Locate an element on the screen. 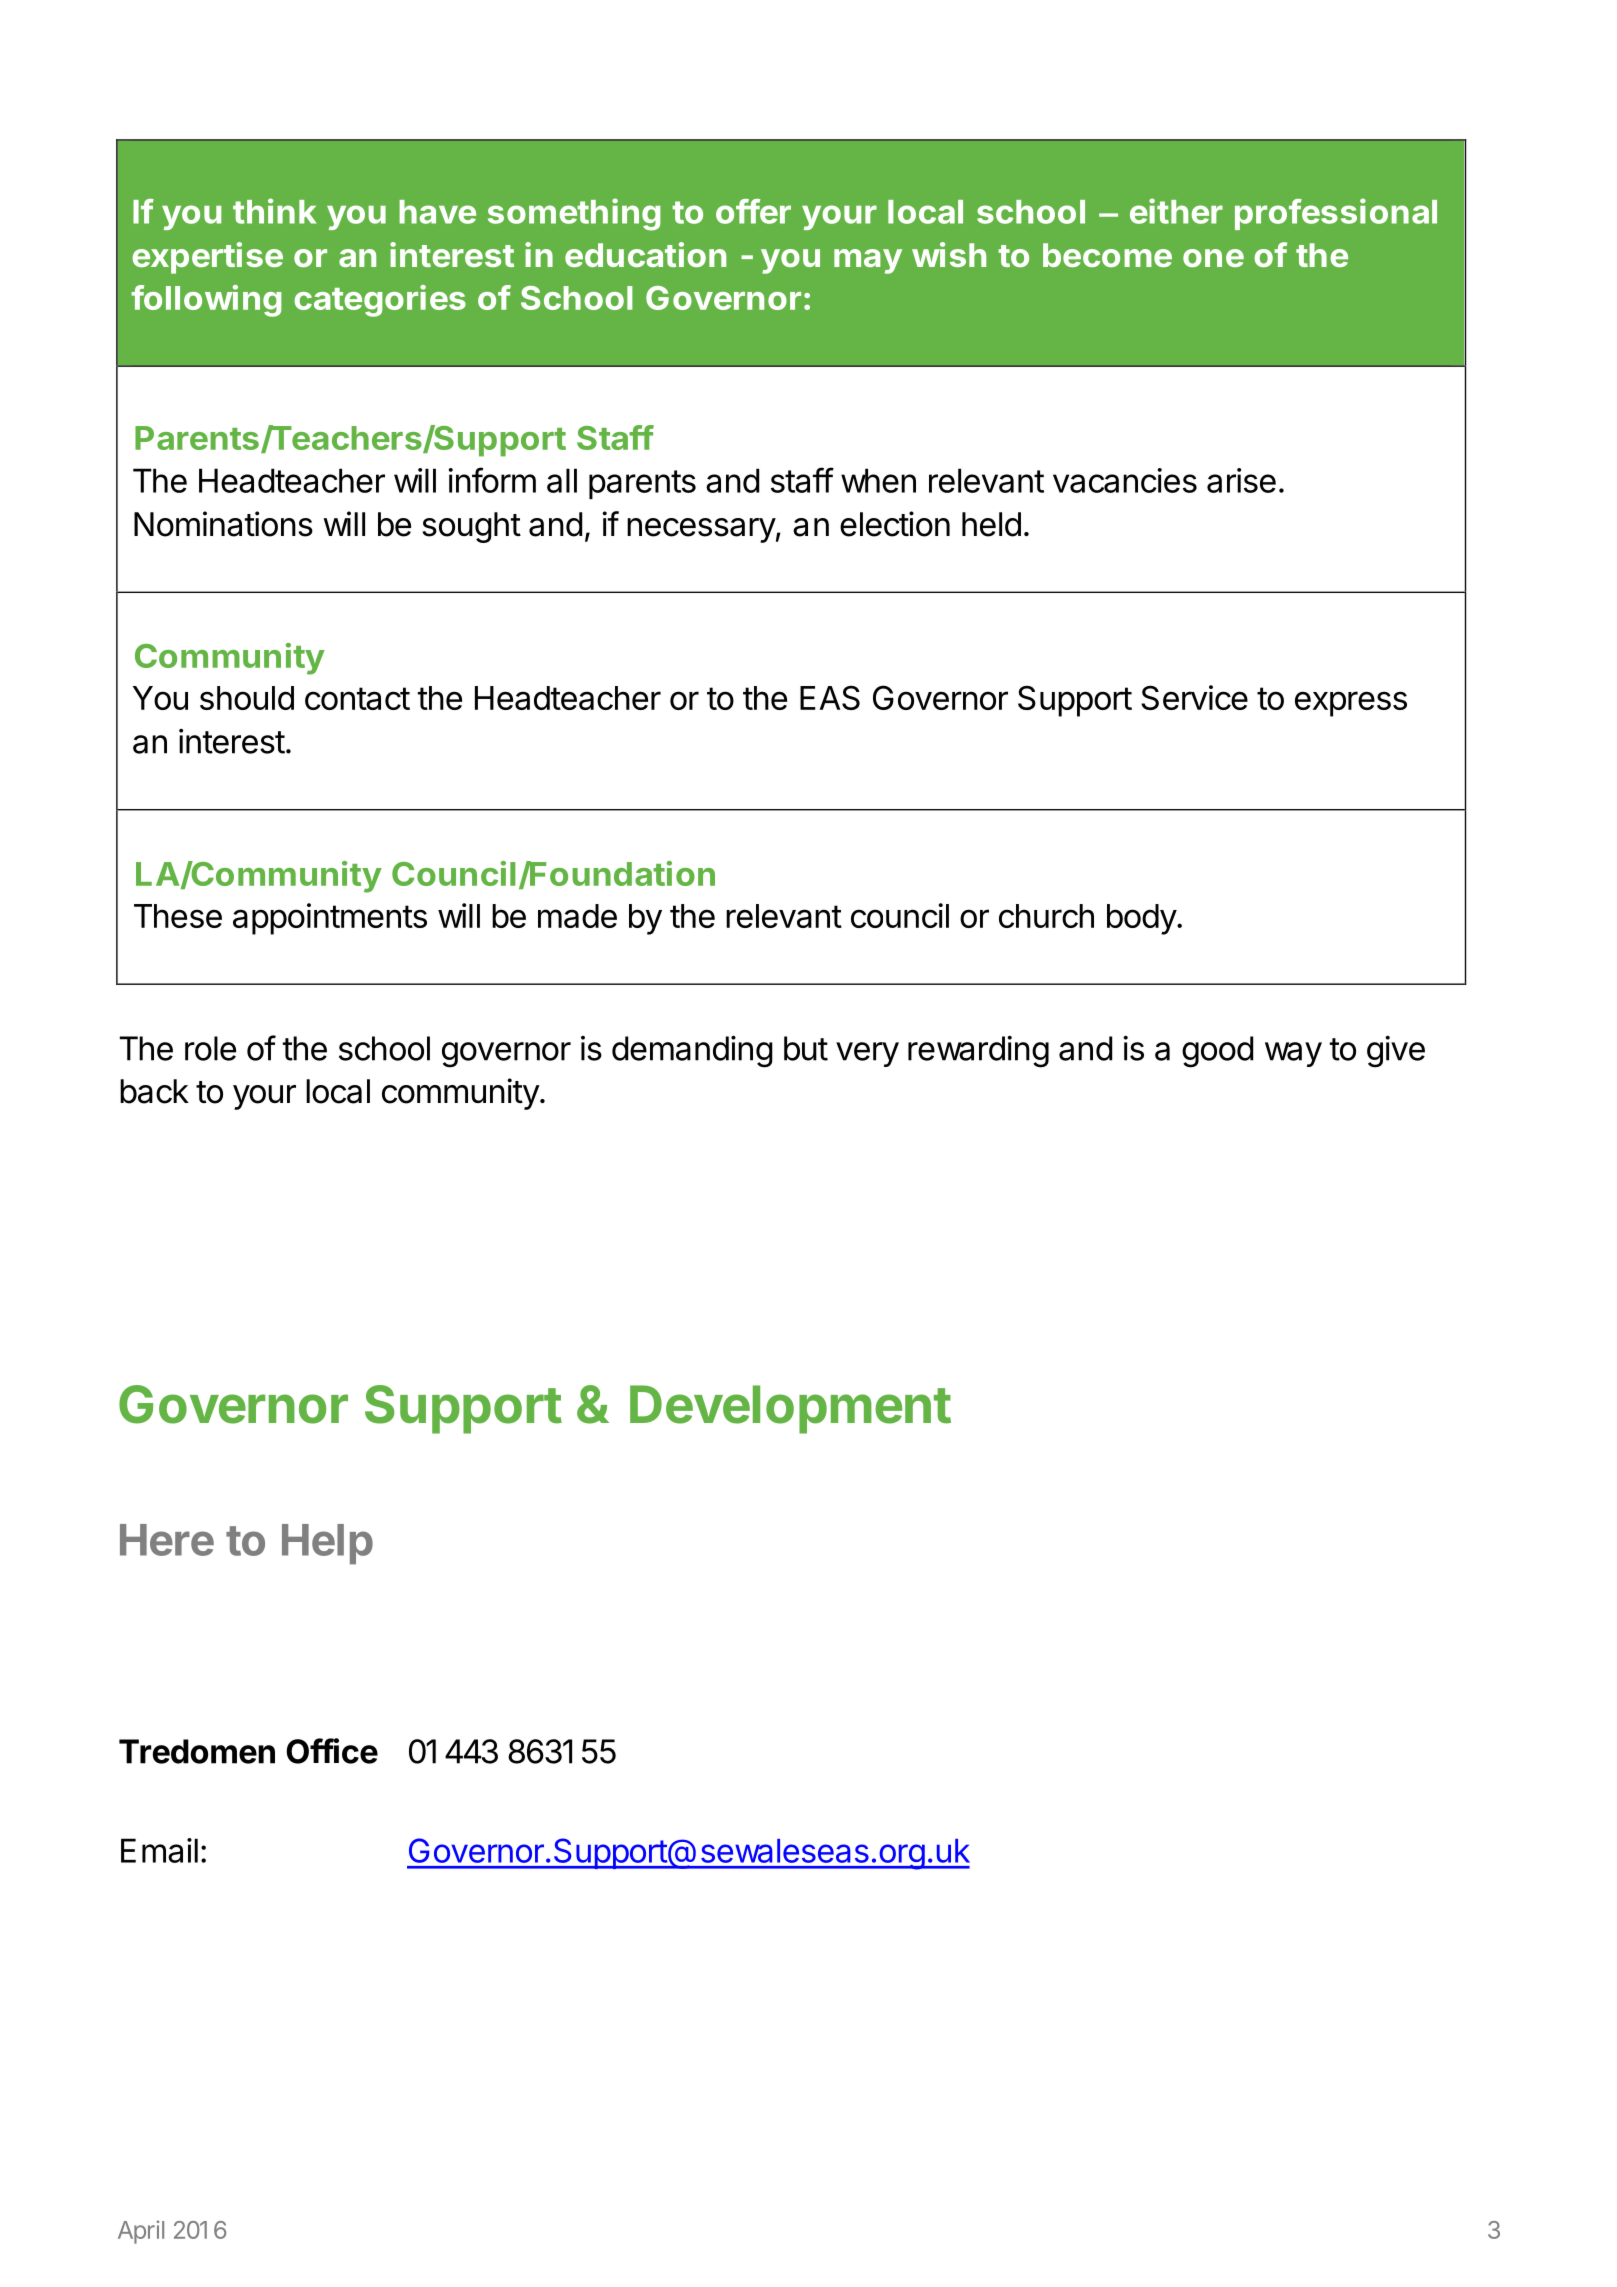  Office is located at coordinates (332, 1751).
